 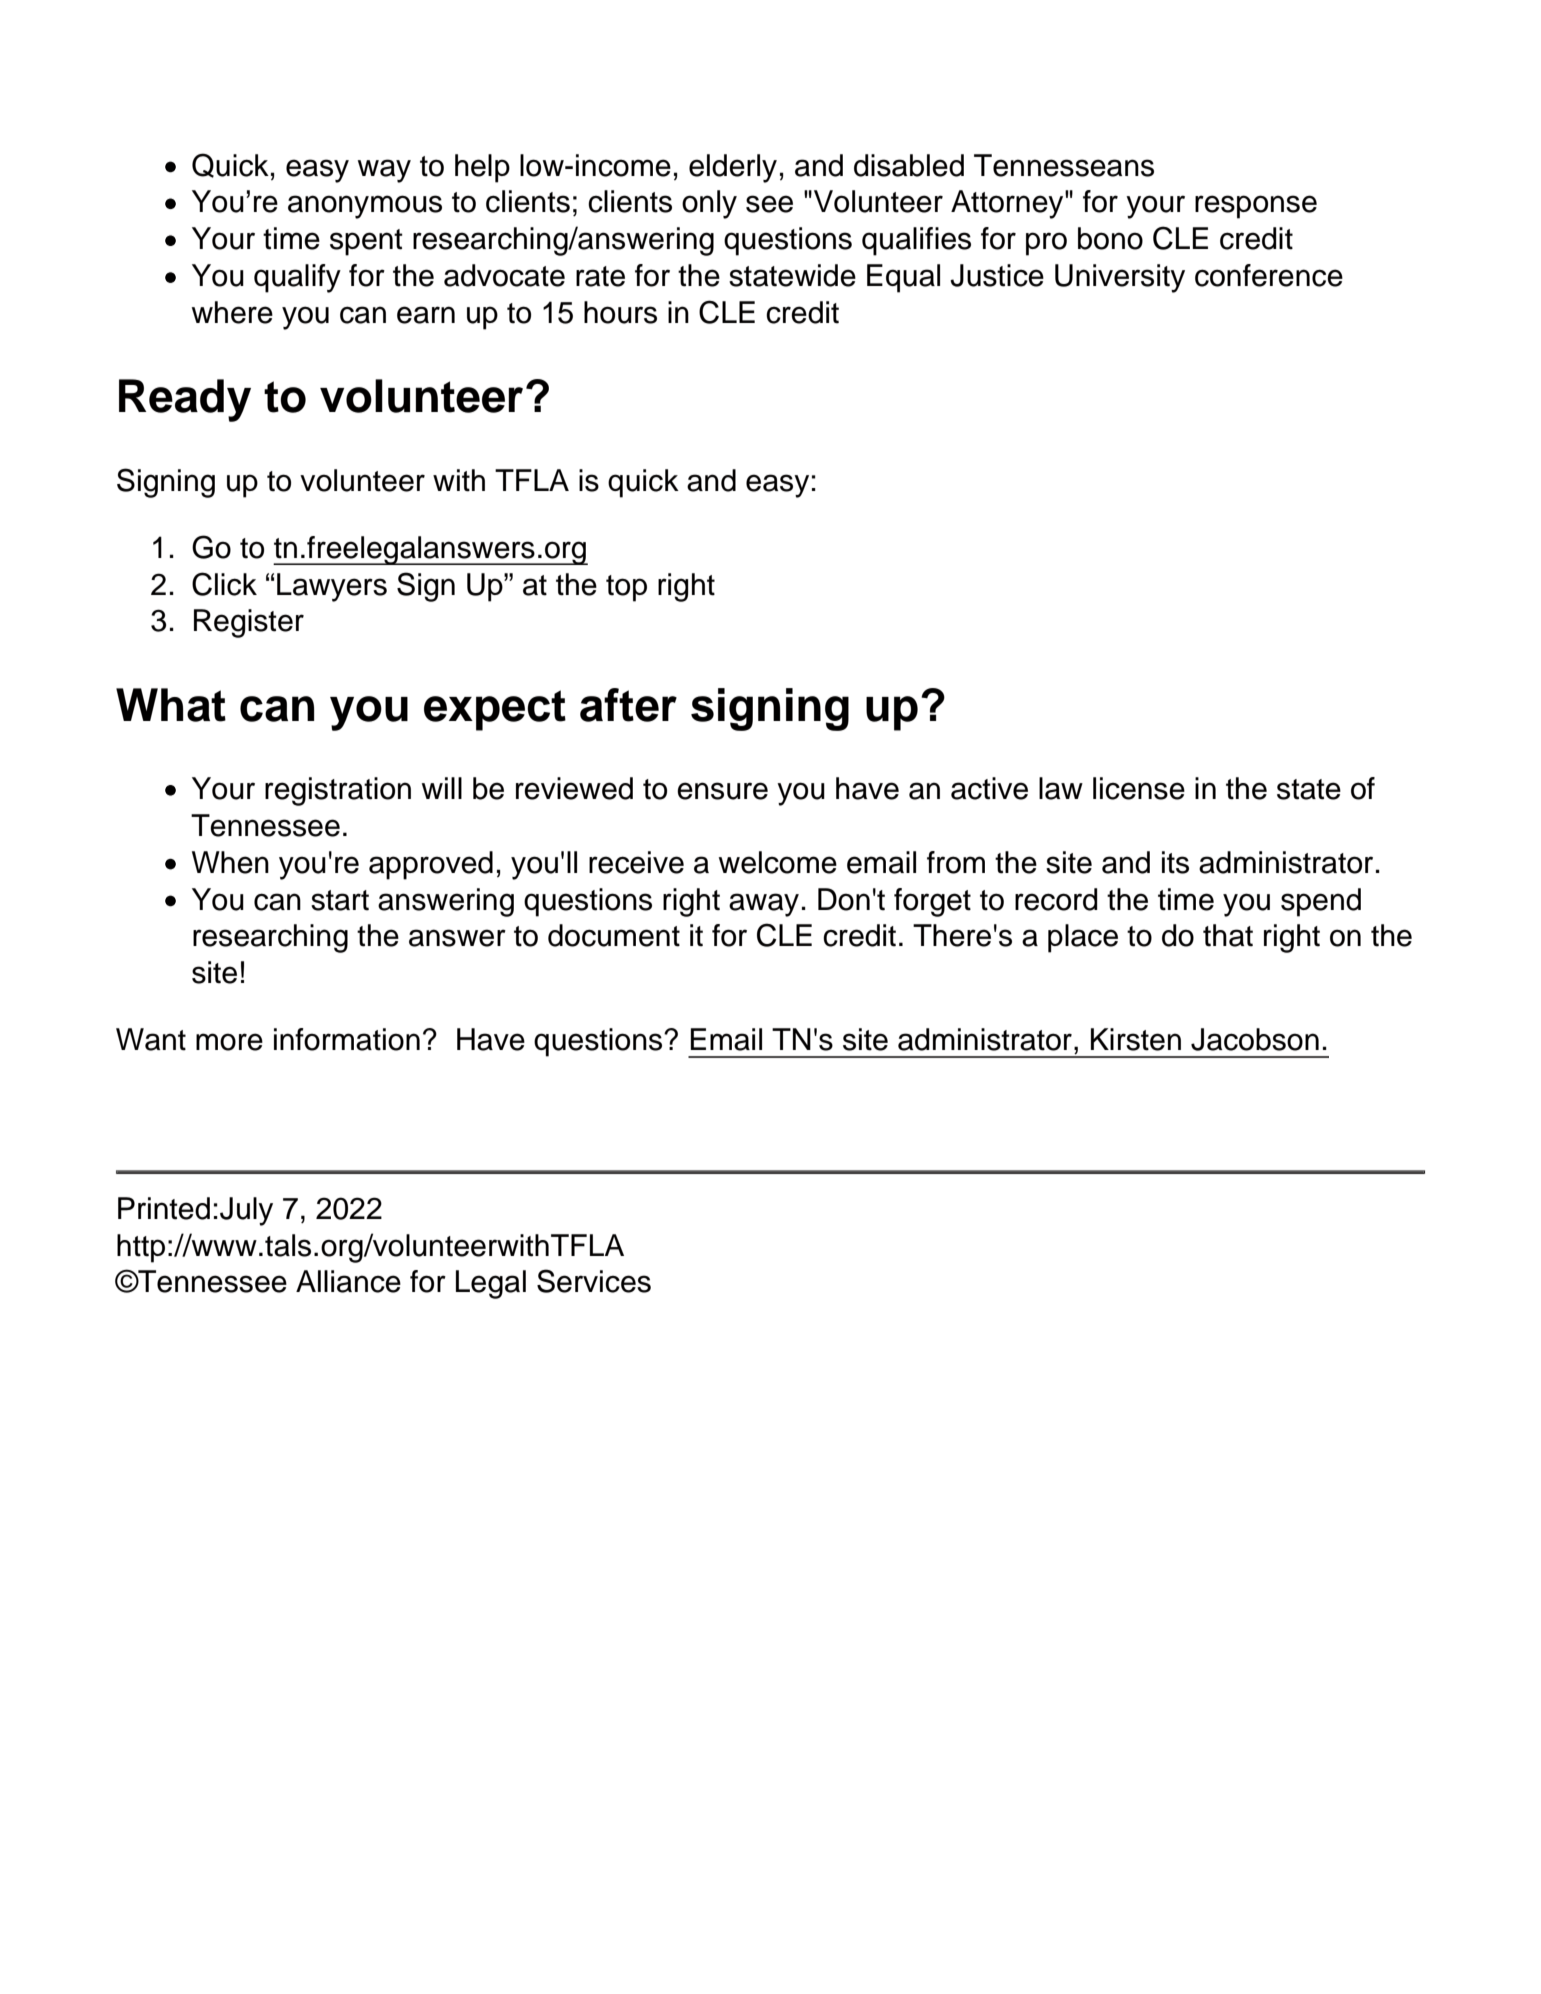 I want to click on start, so click(x=340, y=900).
